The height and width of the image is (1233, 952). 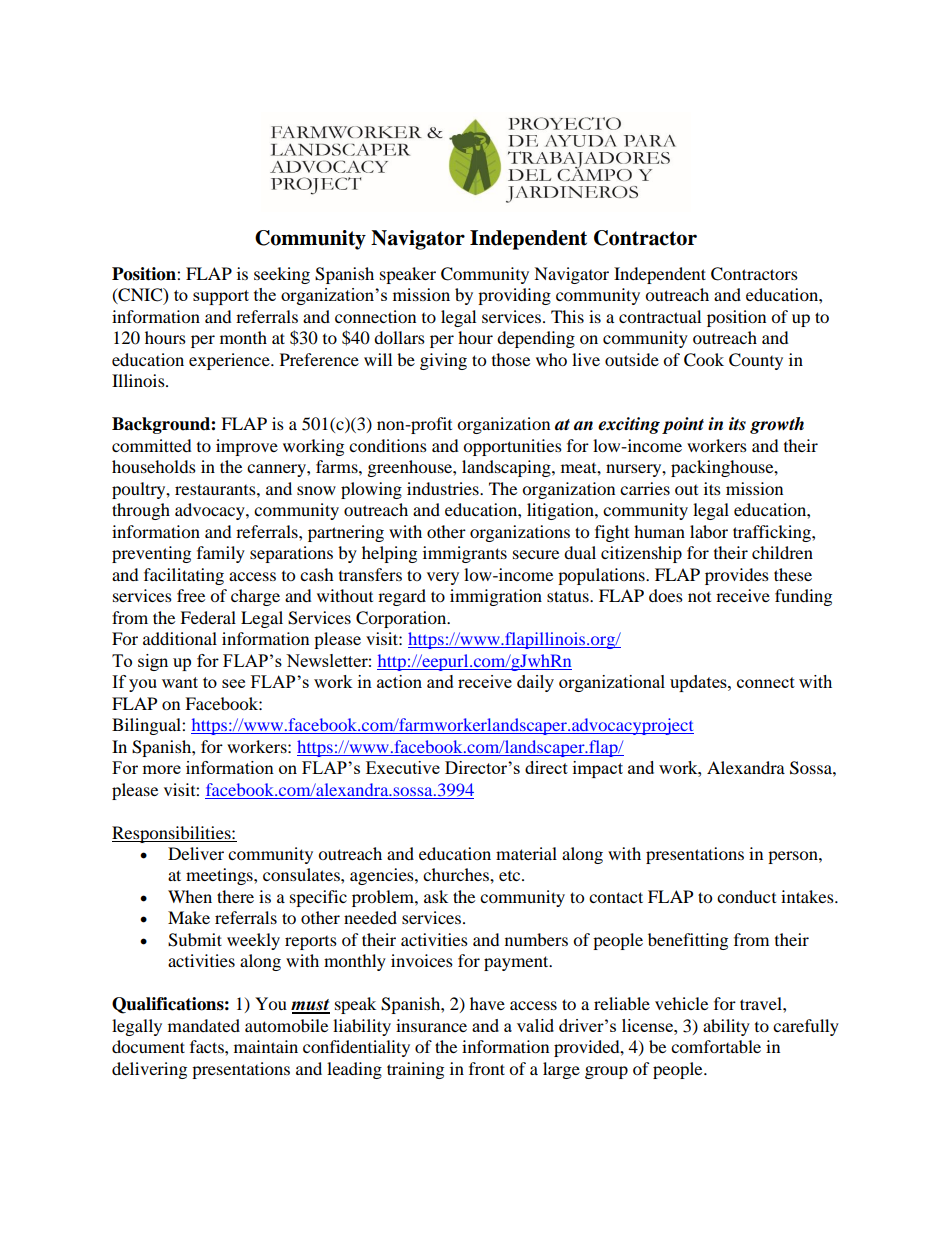 What do you see at coordinates (208, 1046) in the image?
I see `facts` at bounding box center [208, 1046].
